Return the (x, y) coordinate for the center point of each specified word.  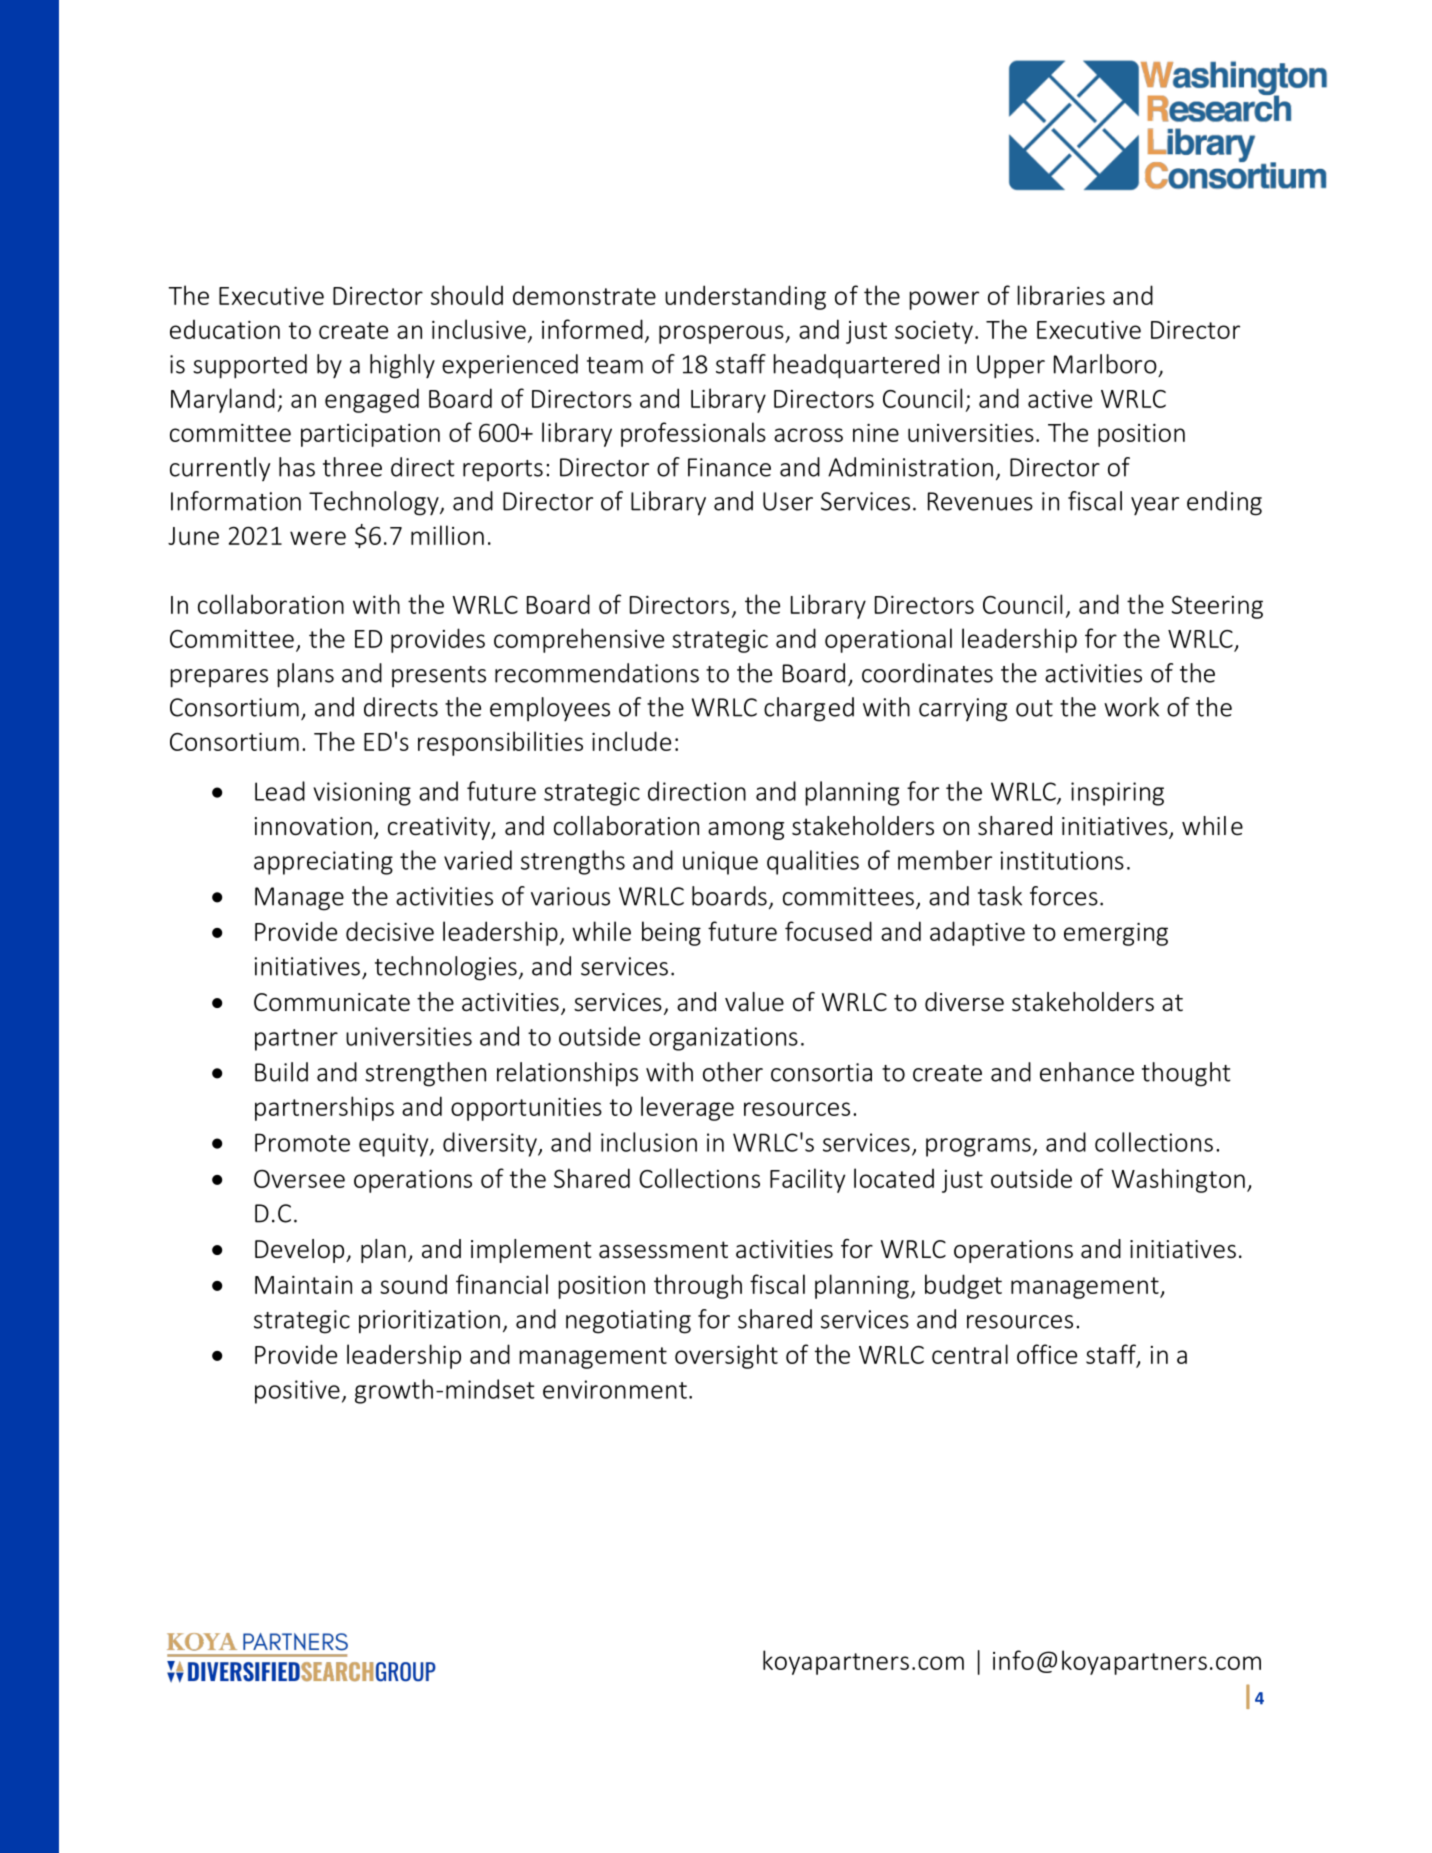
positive (297, 1392)
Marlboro (1105, 364)
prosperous (722, 334)
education (225, 329)
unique (720, 863)
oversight (726, 1356)
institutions (1062, 860)
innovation (313, 826)
